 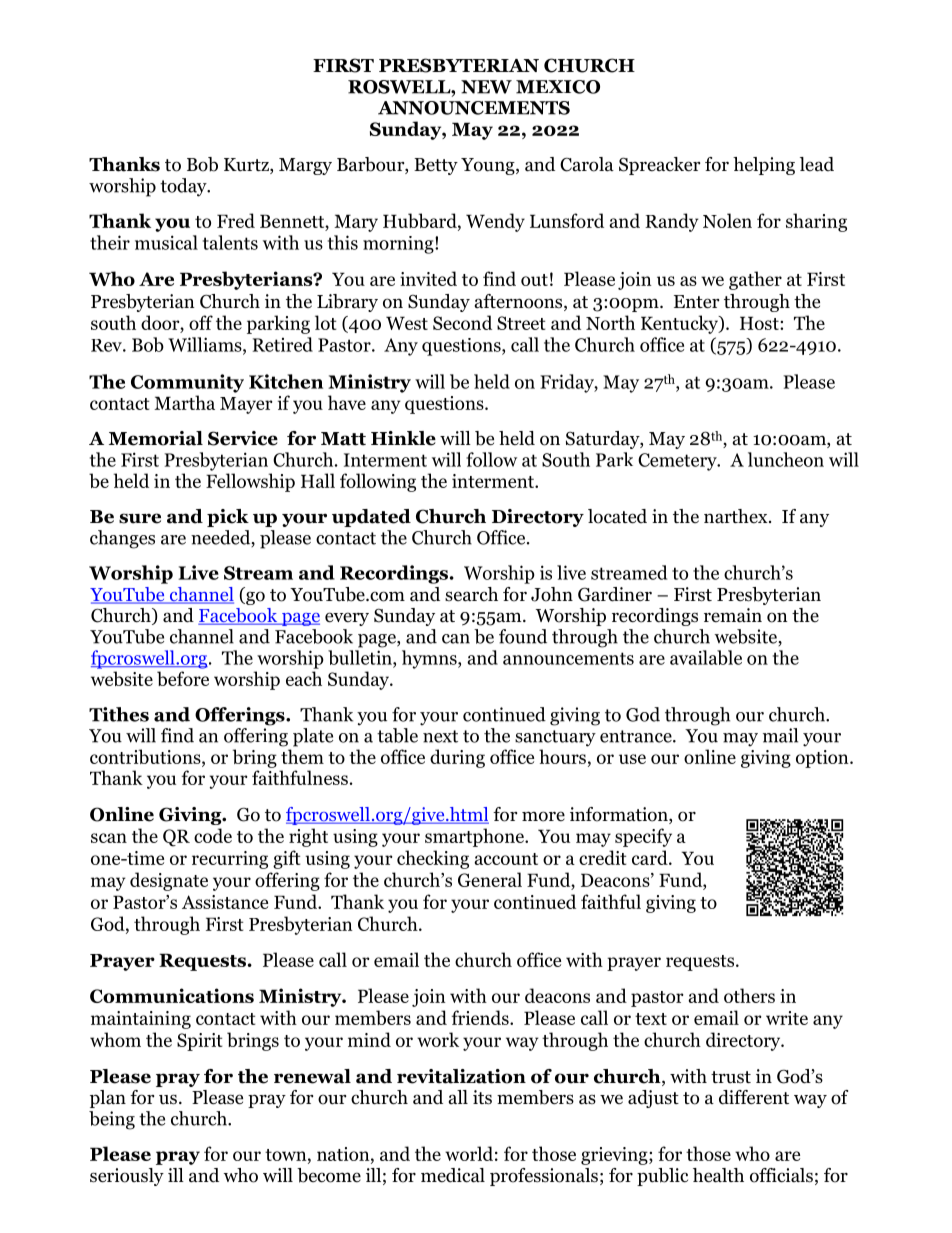 I want to click on Young, so click(x=489, y=166).
